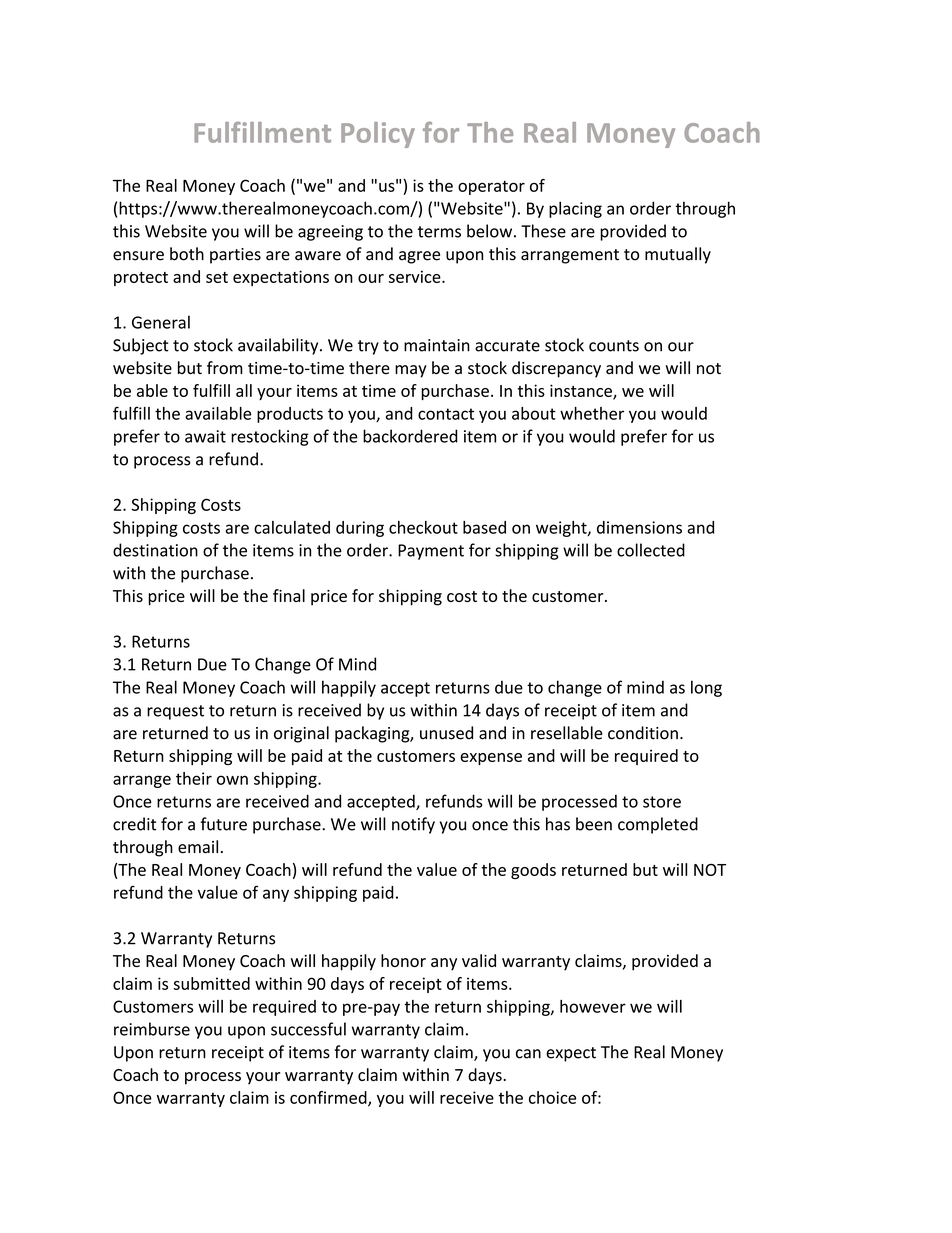  Describe the element at coordinates (329, 1098) in the screenshot. I see `confirmed` at that location.
